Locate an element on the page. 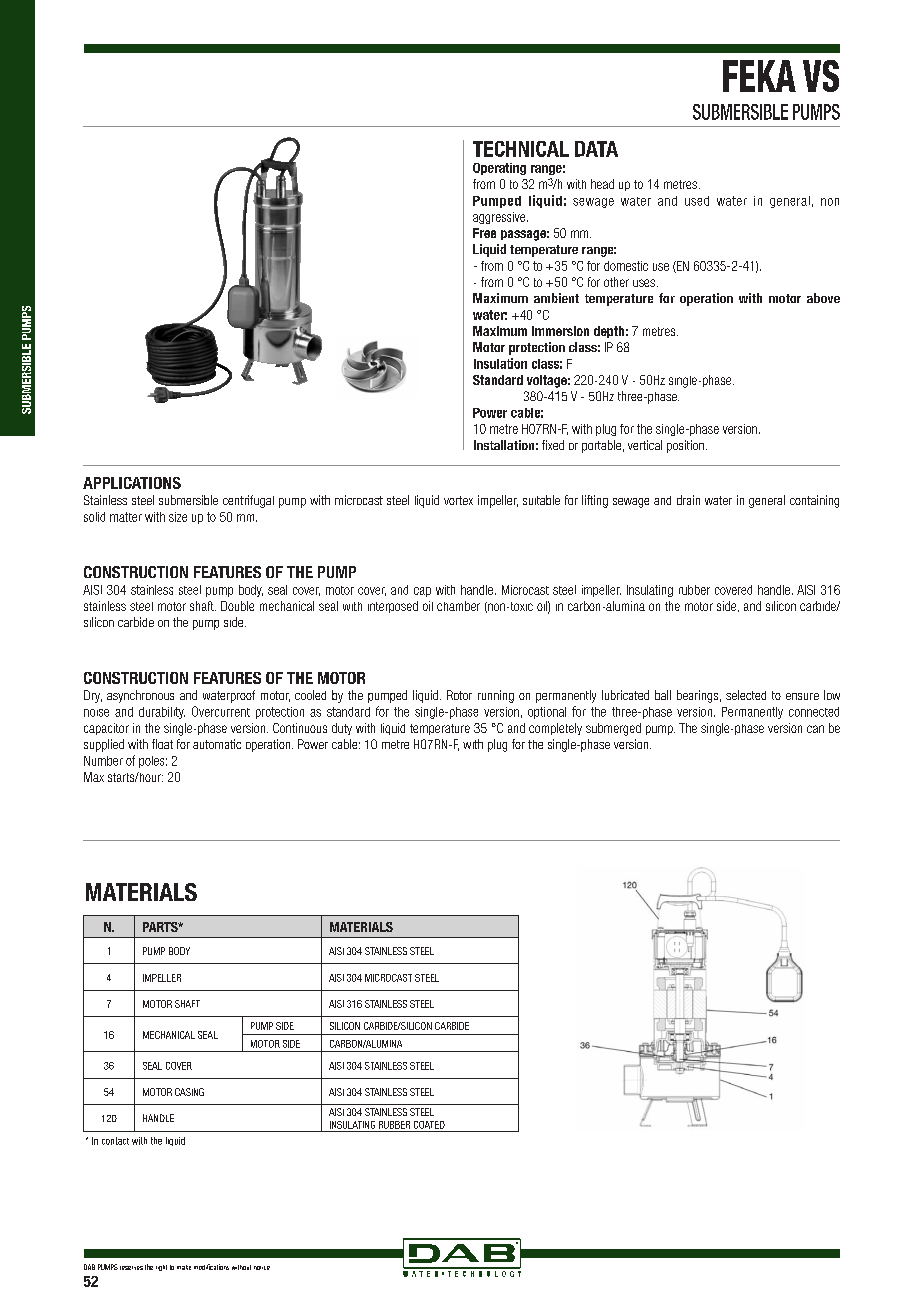 This document has height=1308, width=924. Rotor is located at coordinates (459, 695).
